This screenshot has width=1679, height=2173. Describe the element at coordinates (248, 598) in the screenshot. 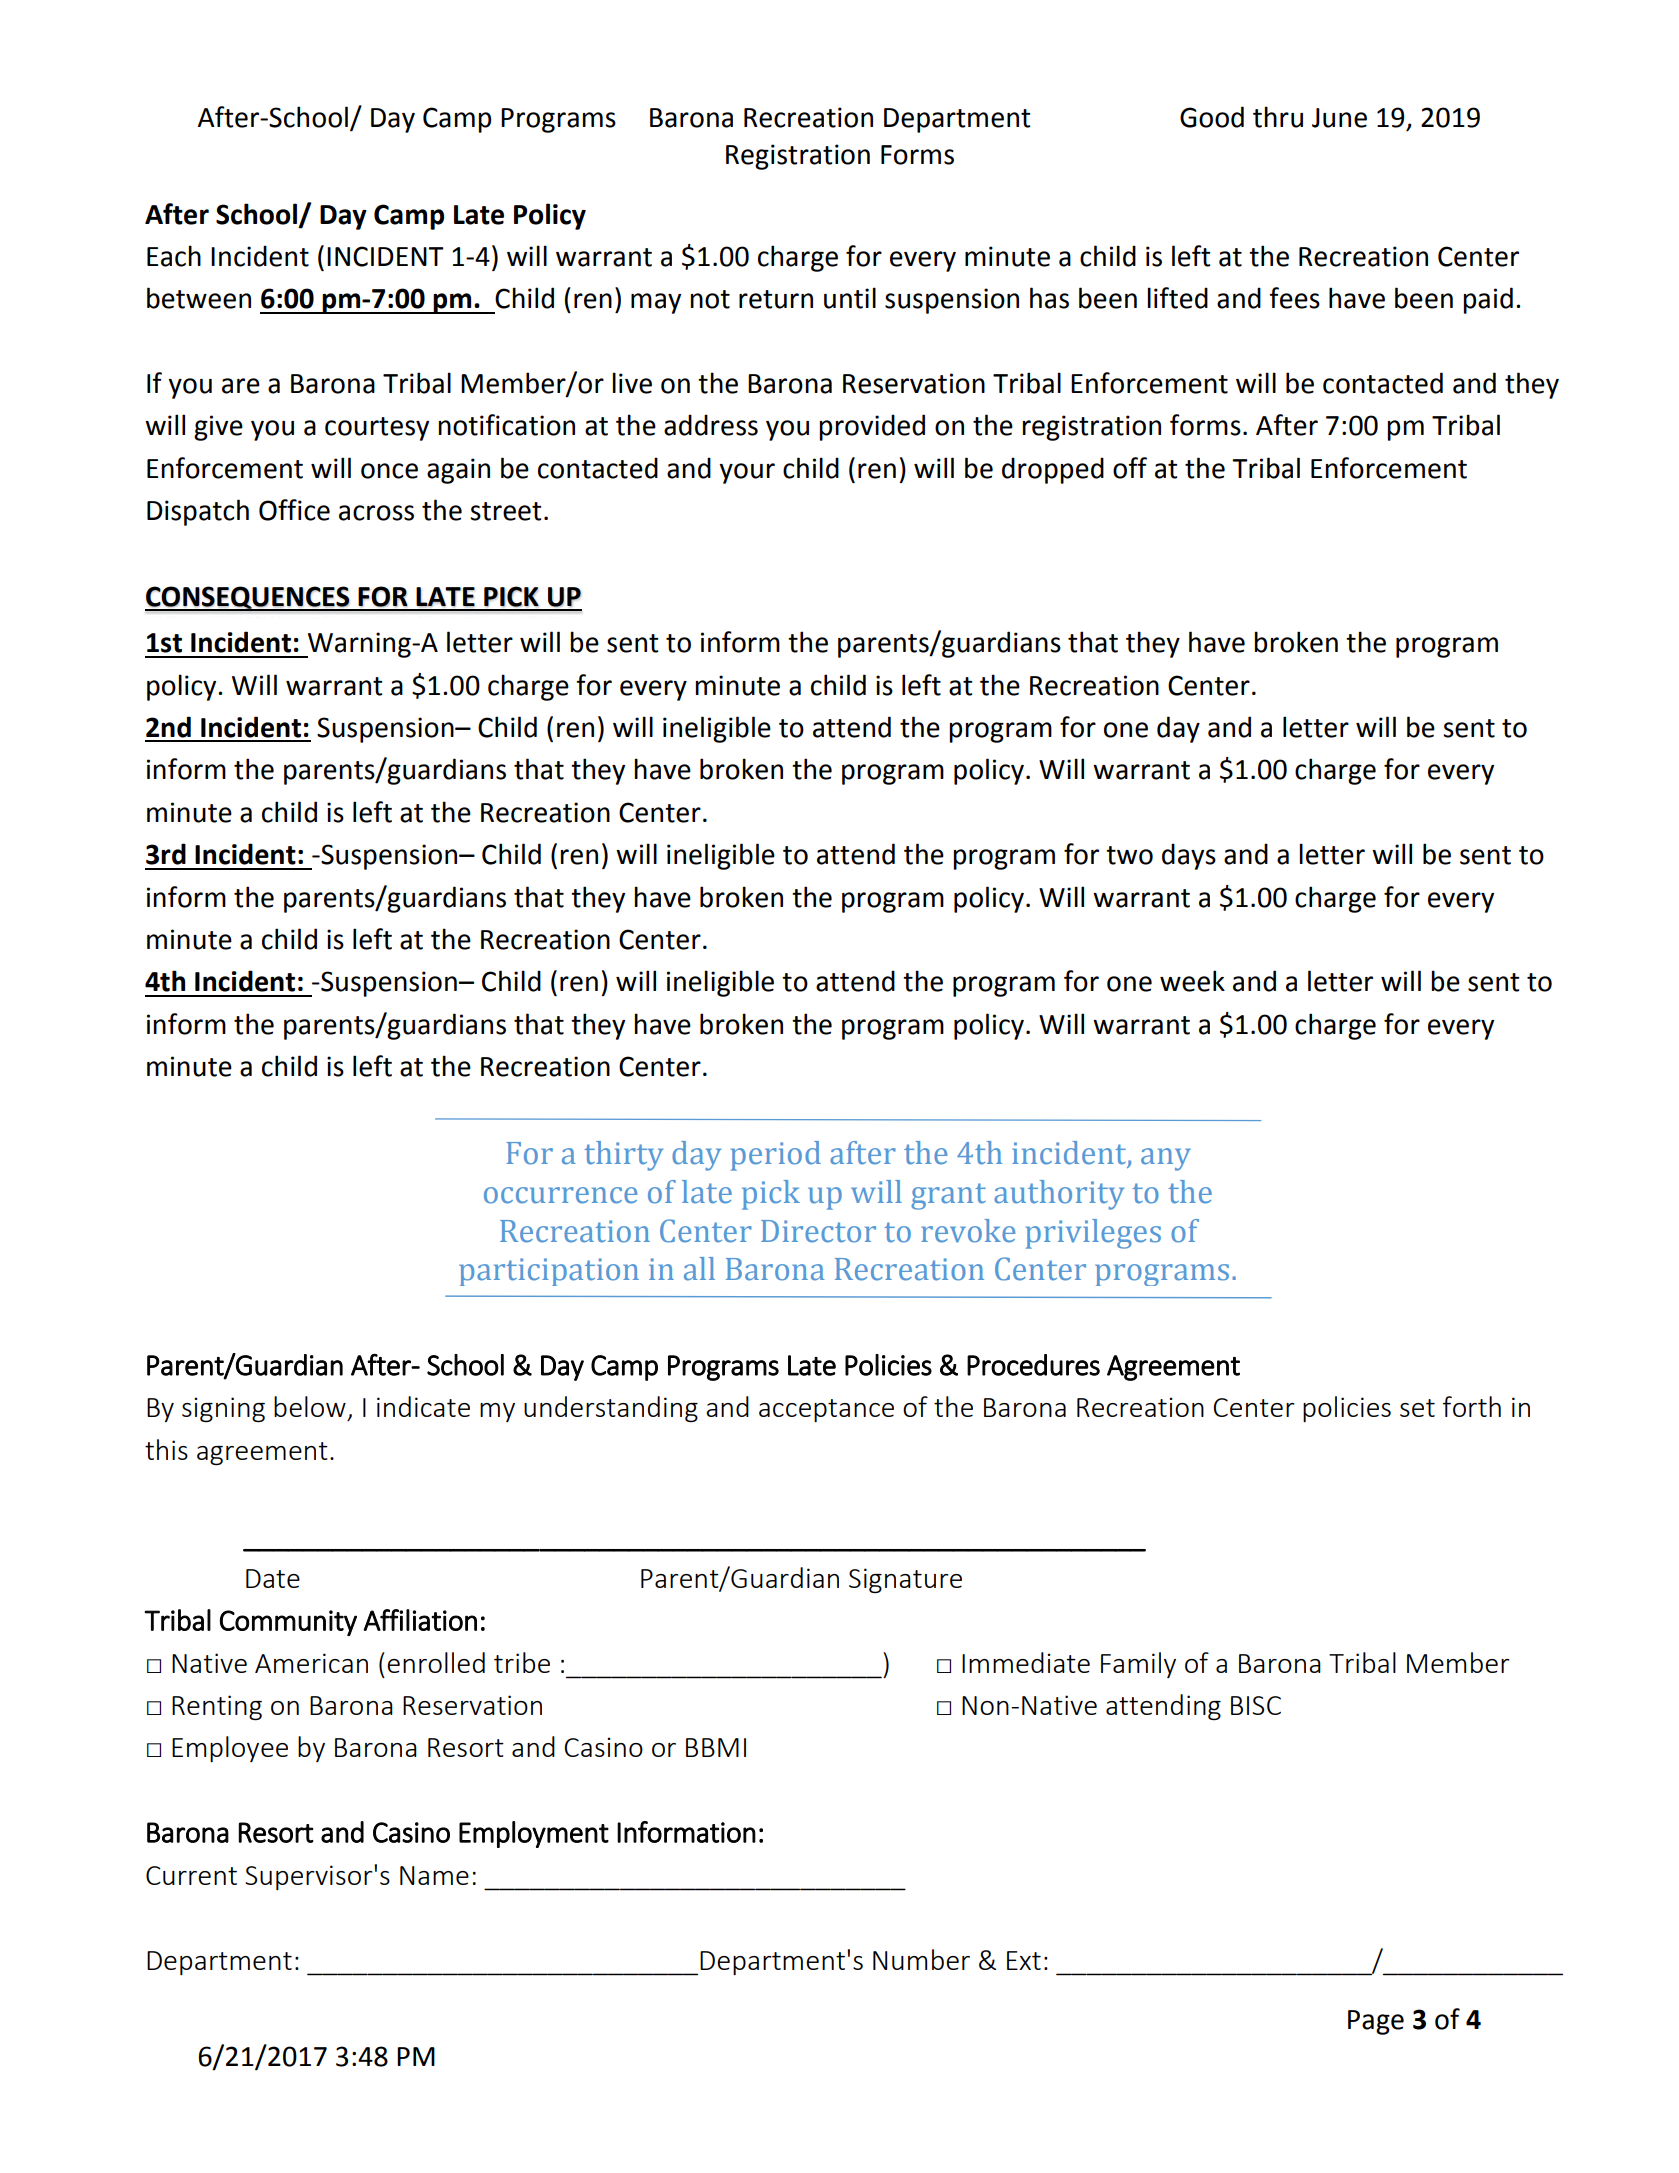

I see `CONSEQUENCES` at that location.
